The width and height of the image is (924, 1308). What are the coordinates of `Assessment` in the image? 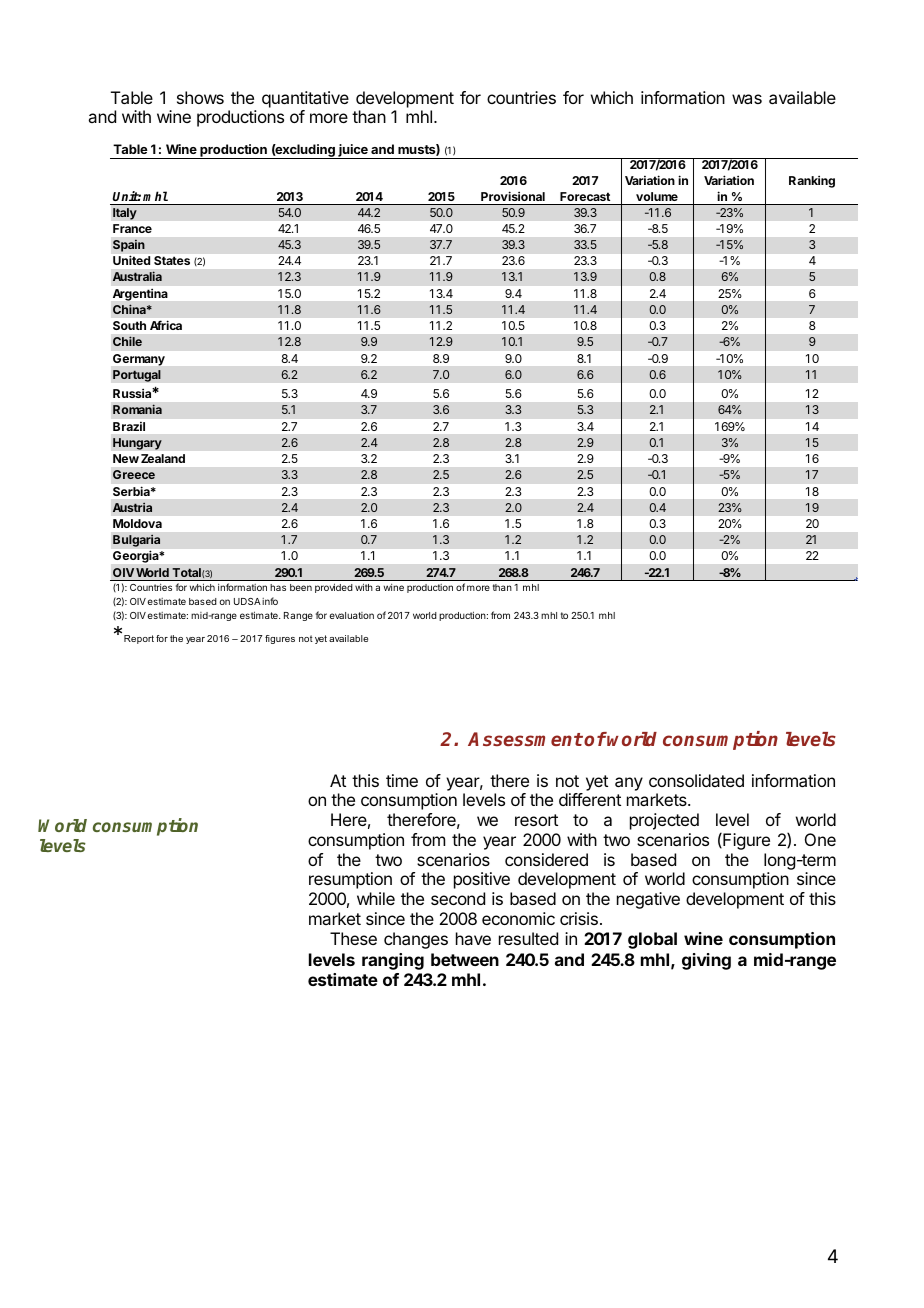 It's located at (525, 739).
